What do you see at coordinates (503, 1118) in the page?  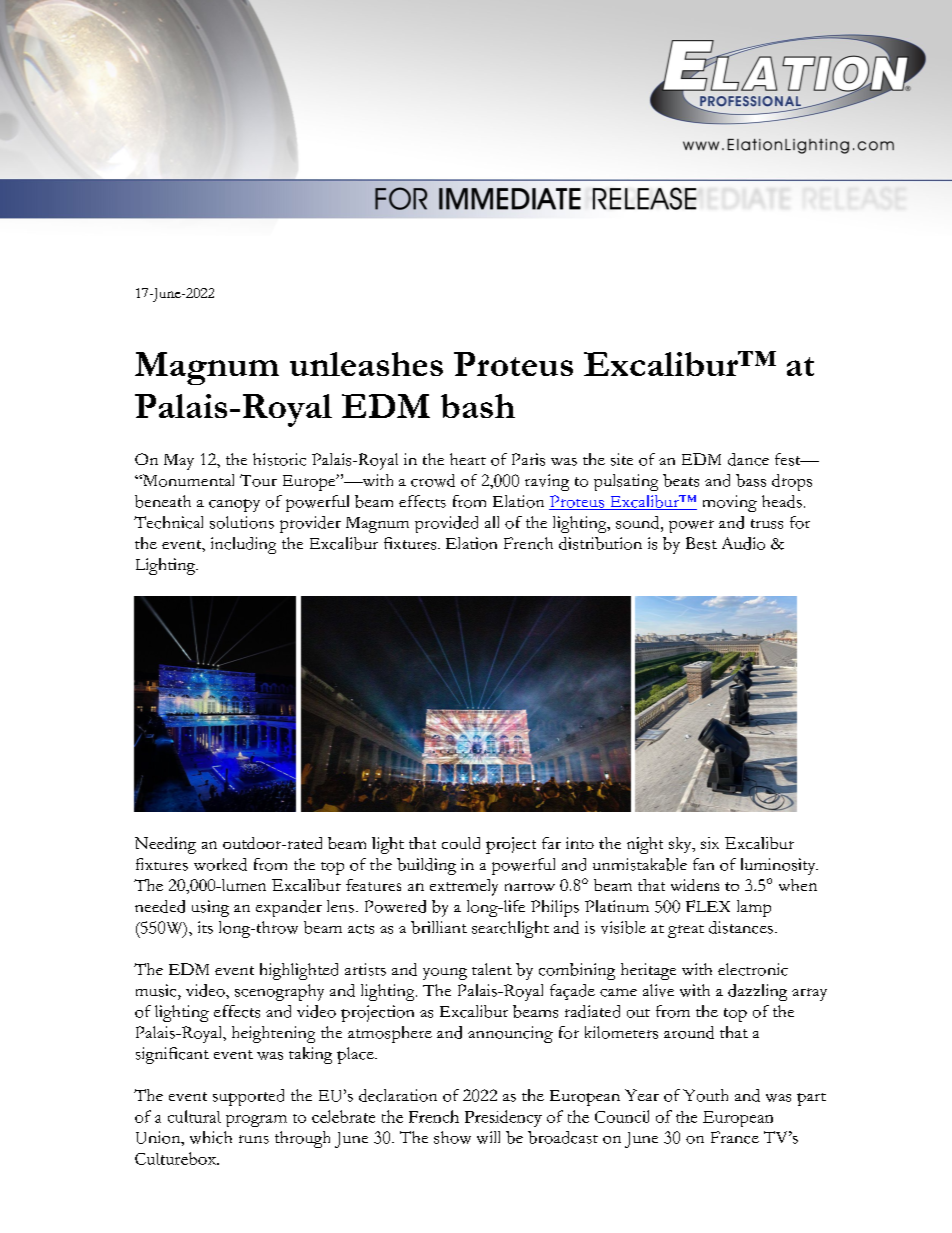 I see `Presidency` at bounding box center [503, 1118].
